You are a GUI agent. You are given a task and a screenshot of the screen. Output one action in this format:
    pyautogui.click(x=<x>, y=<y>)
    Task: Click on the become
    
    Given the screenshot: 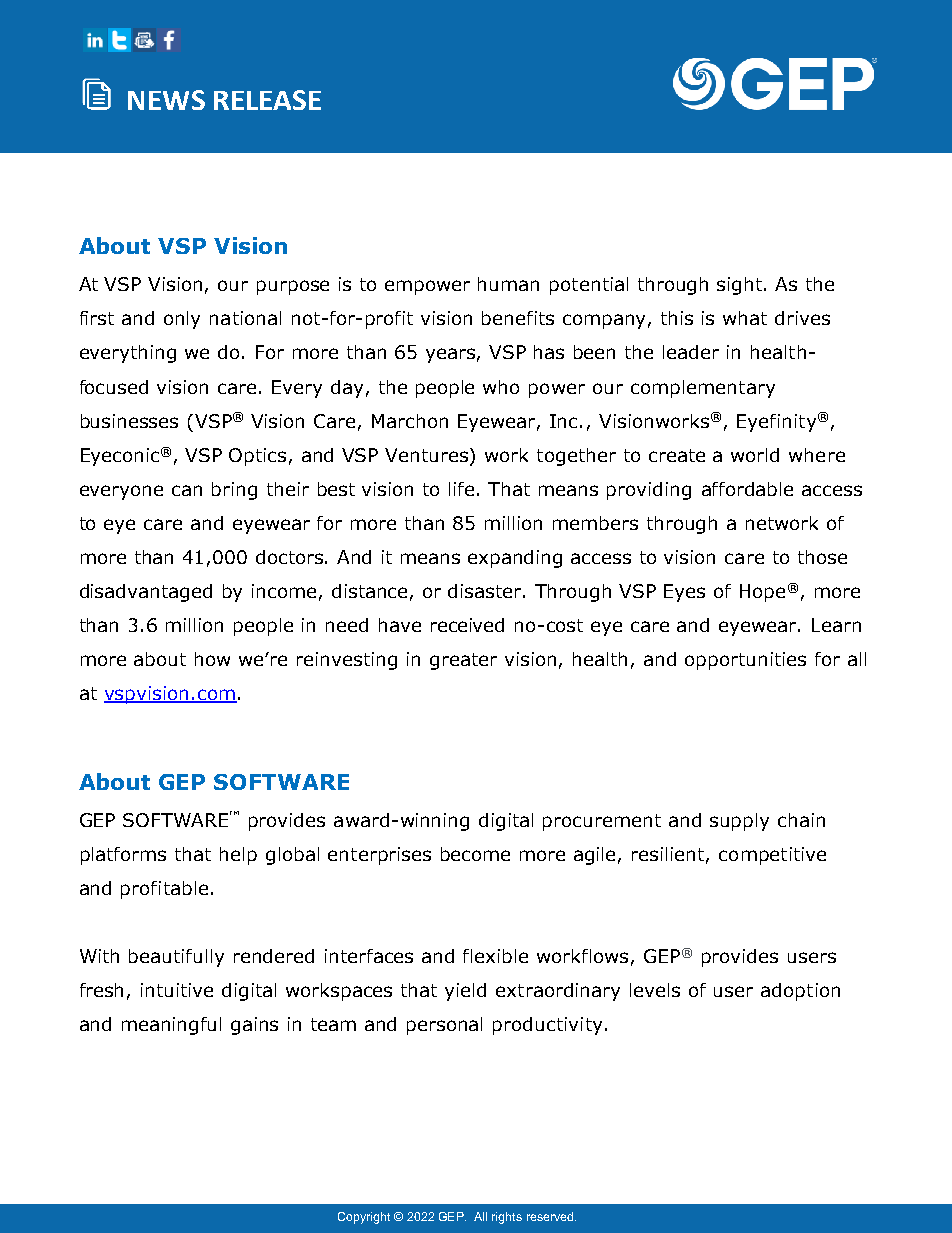 What is the action you would take?
    pyautogui.click(x=475, y=854)
